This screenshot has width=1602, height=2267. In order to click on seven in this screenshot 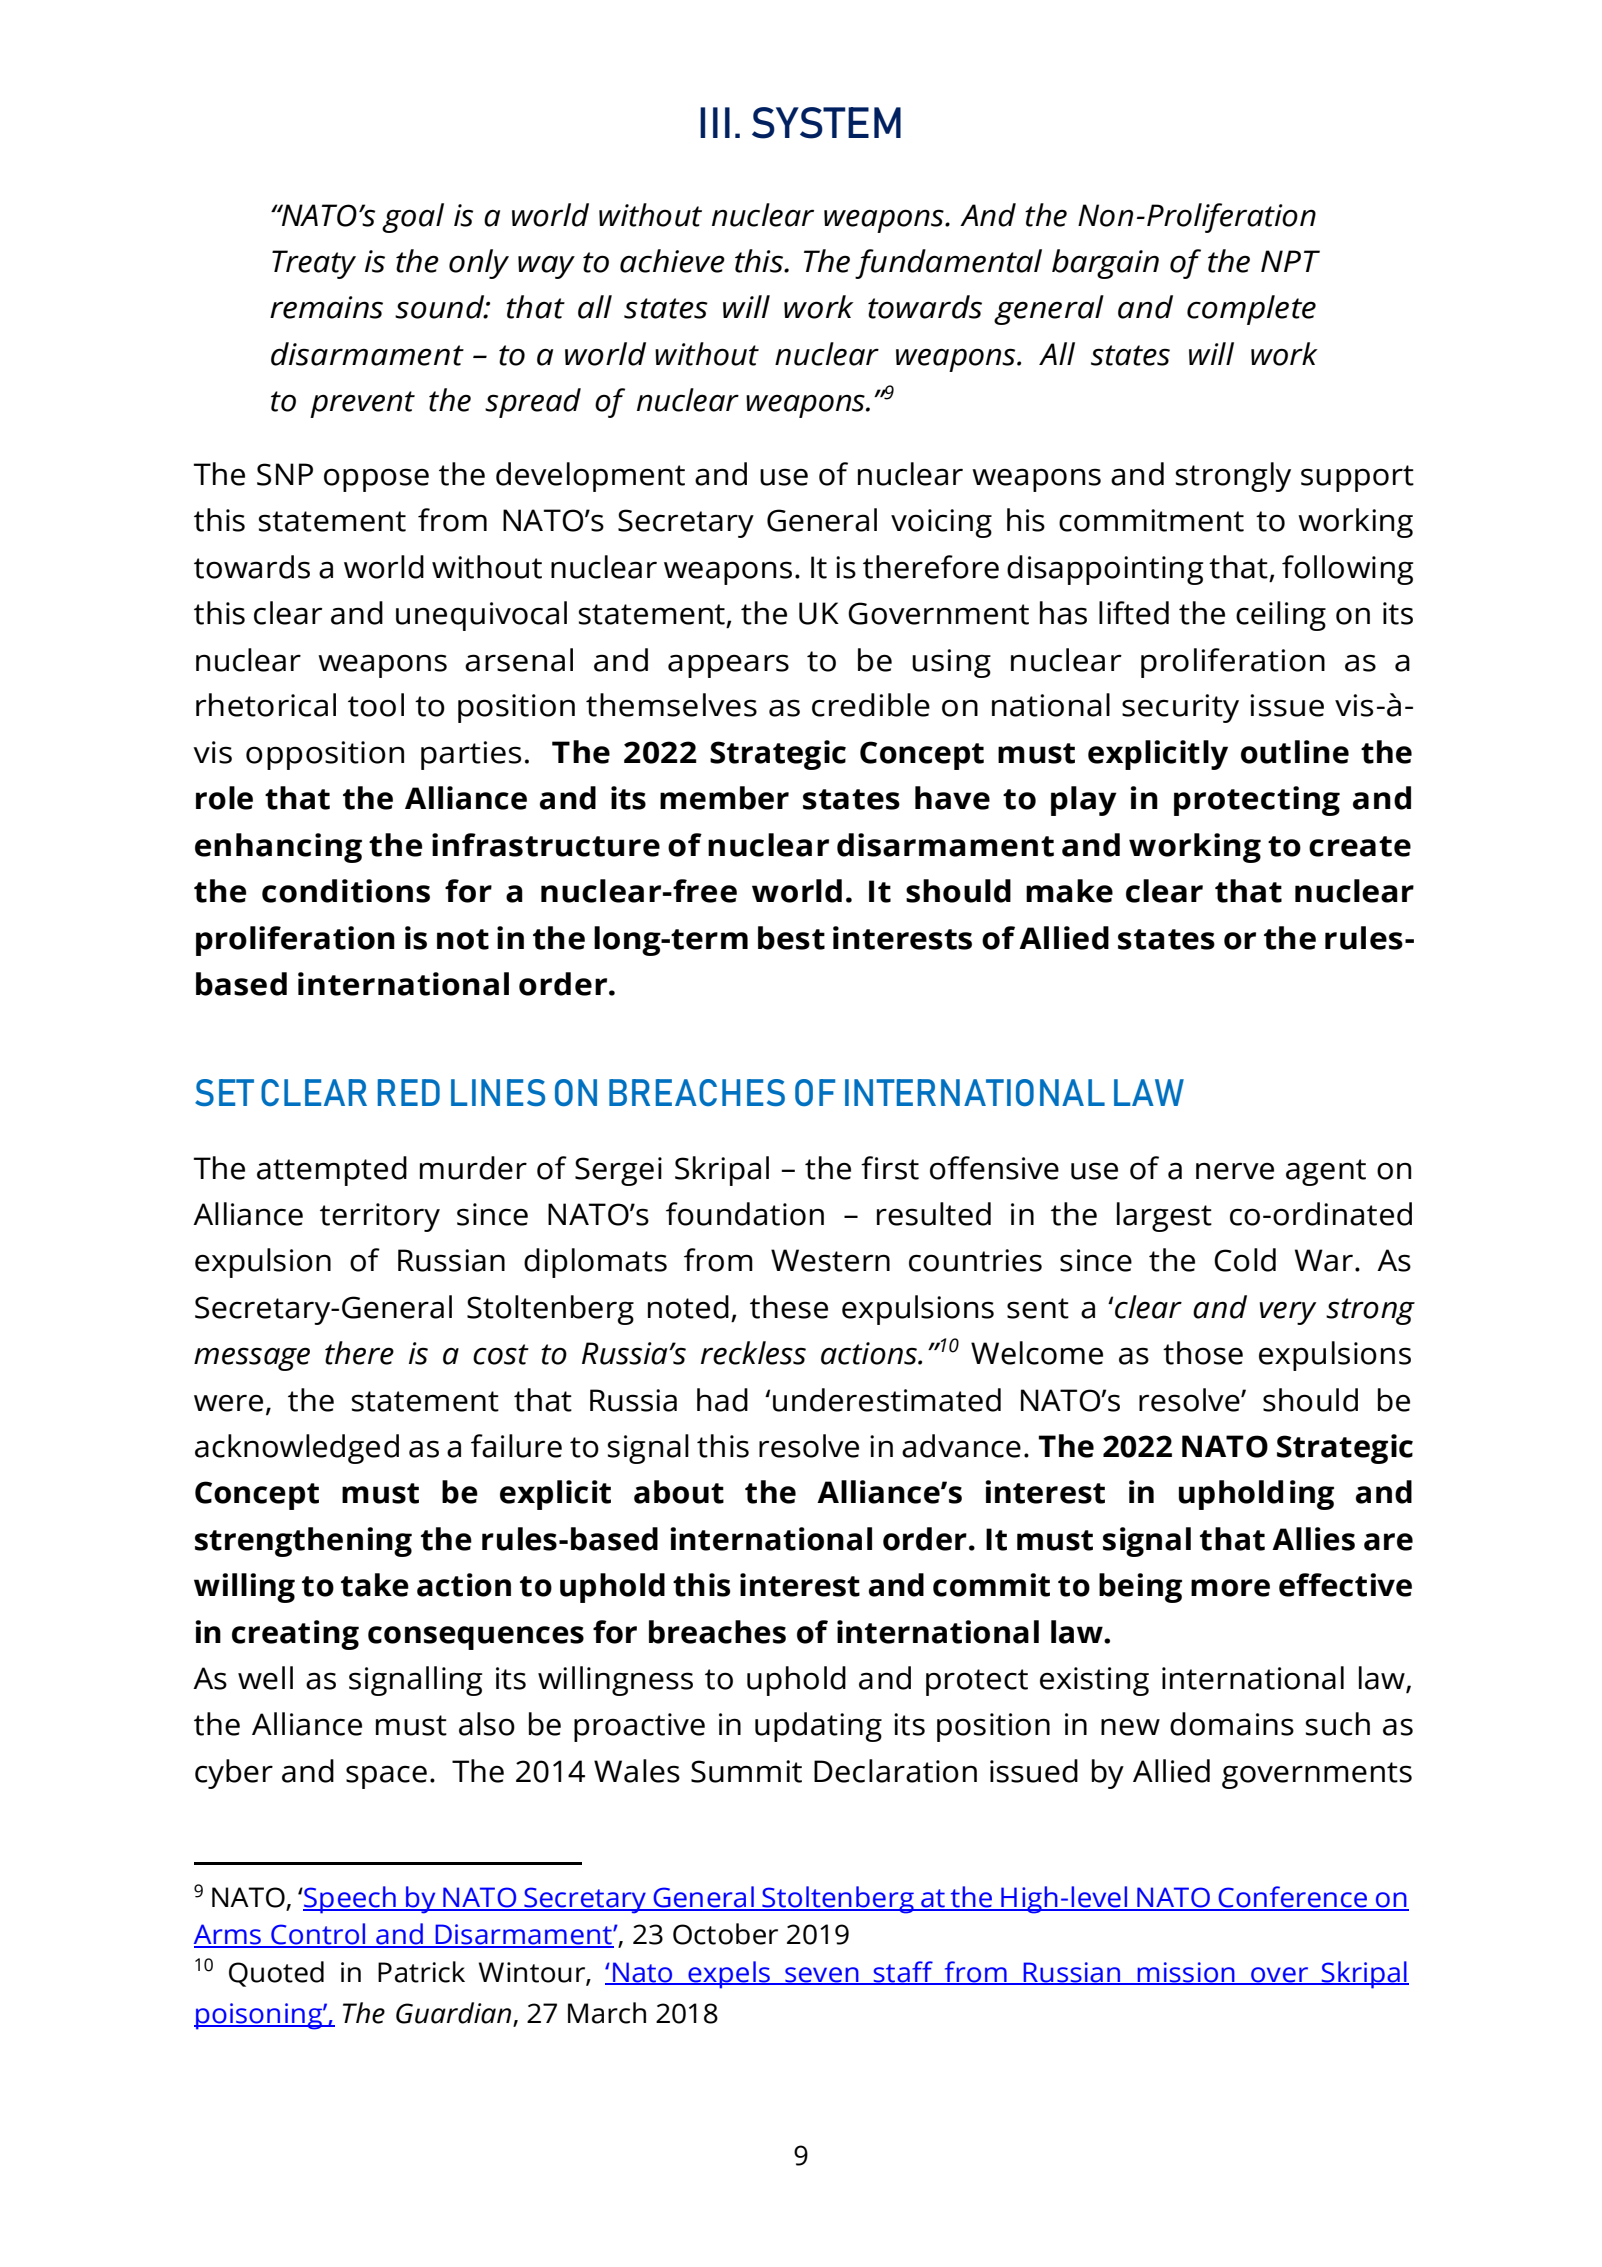, I will do `click(822, 1975)`.
